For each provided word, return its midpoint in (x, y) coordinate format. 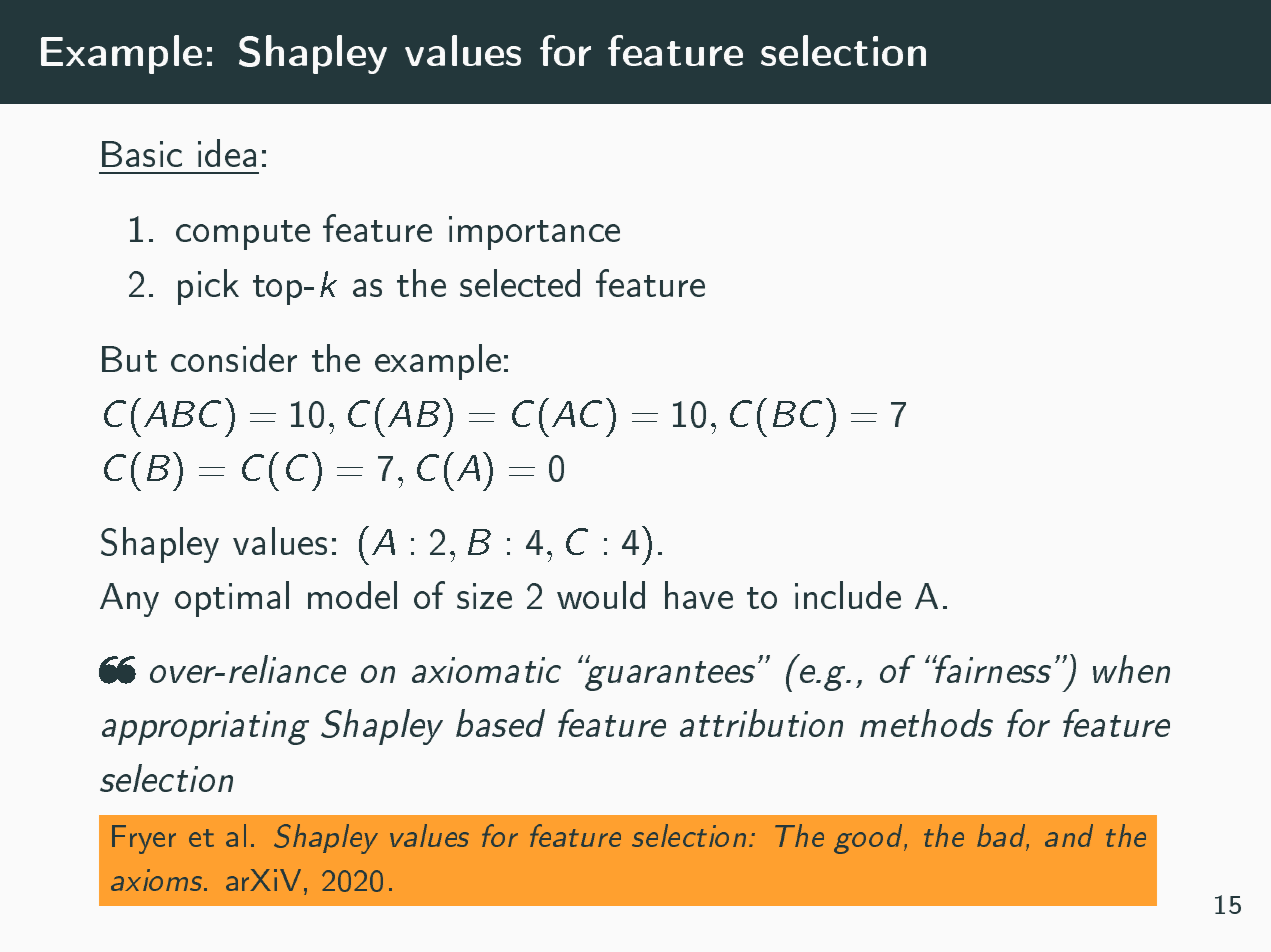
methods (926, 723)
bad (1003, 837)
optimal (232, 599)
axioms (158, 880)
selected (520, 283)
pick (208, 287)
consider (234, 358)
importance (534, 233)
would (601, 595)
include (848, 595)
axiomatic (486, 670)
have (699, 595)
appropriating (205, 728)
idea (227, 153)
